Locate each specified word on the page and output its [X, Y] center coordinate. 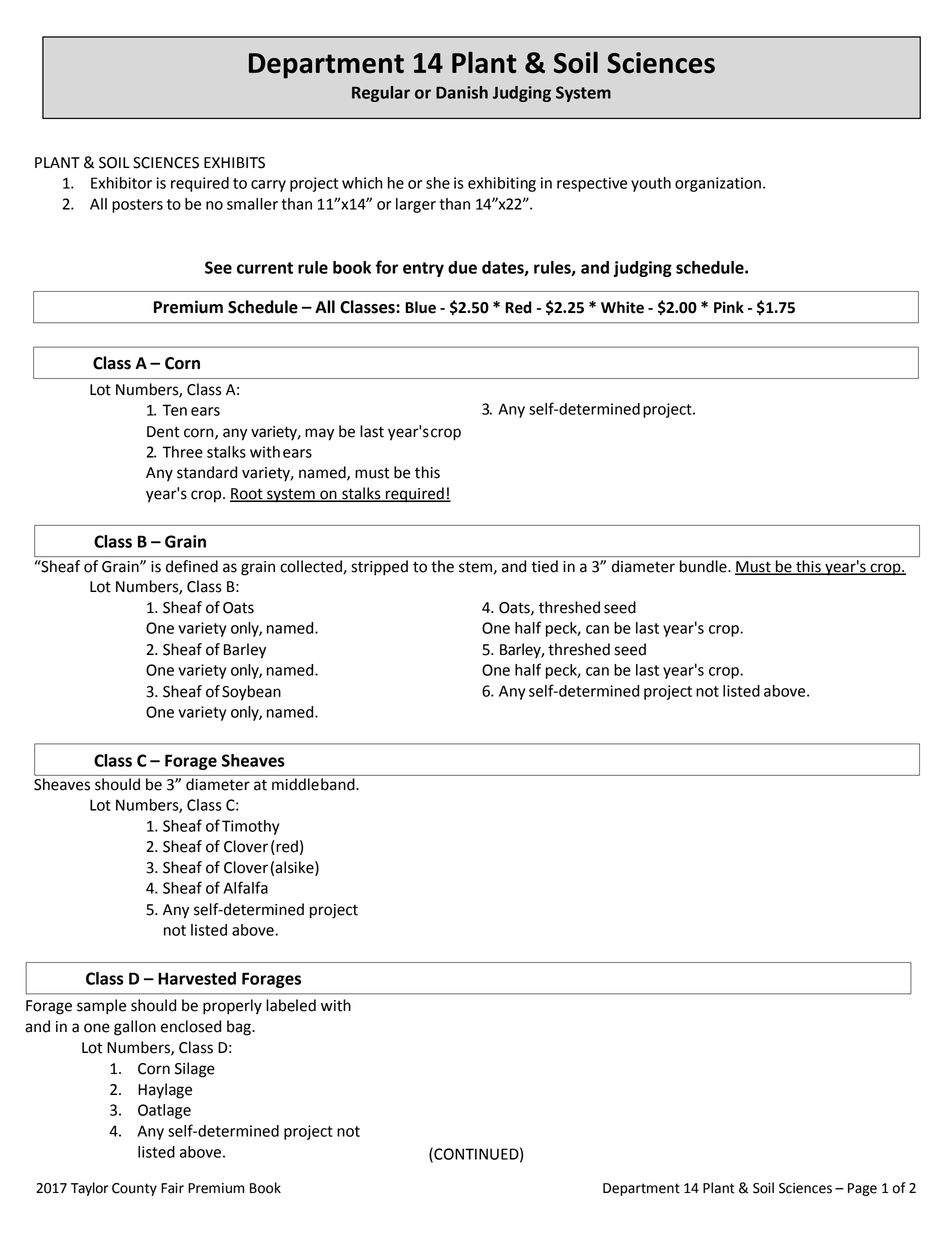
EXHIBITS [234, 163]
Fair [172, 1188]
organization [718, 184]
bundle [704, 566]
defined [192, 566]
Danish [462, 92]
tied [545, 566]
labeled [291, 1005]
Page [862, 1189]
